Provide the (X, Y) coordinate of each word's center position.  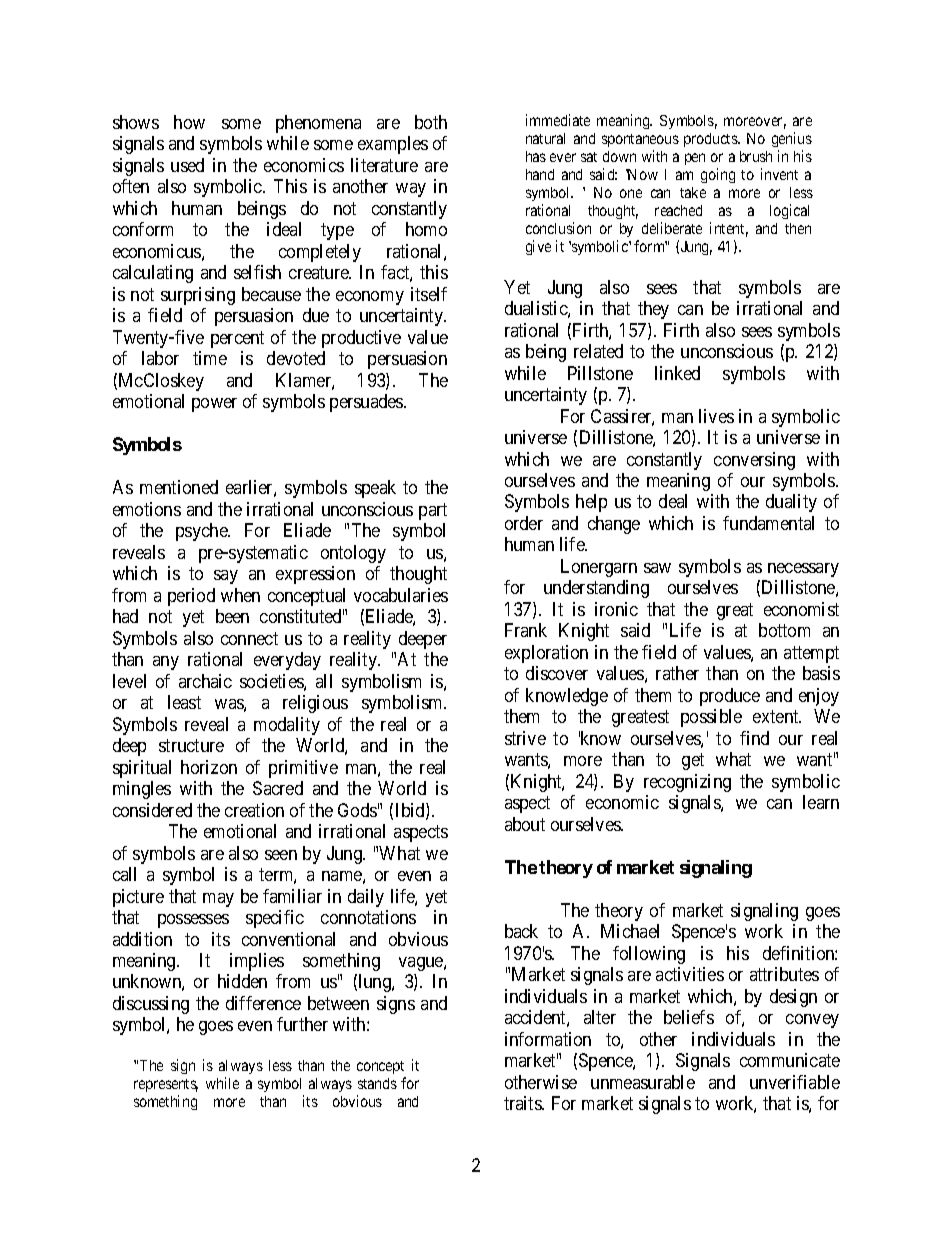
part (433, 511)
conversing (754, 461)
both (431, 122)
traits (523, 1103)
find (754, 738)
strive (525, 738)
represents (166, 1087)
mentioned (179, 487)
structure (191, 745)
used (187, 165)
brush (756, 156)
